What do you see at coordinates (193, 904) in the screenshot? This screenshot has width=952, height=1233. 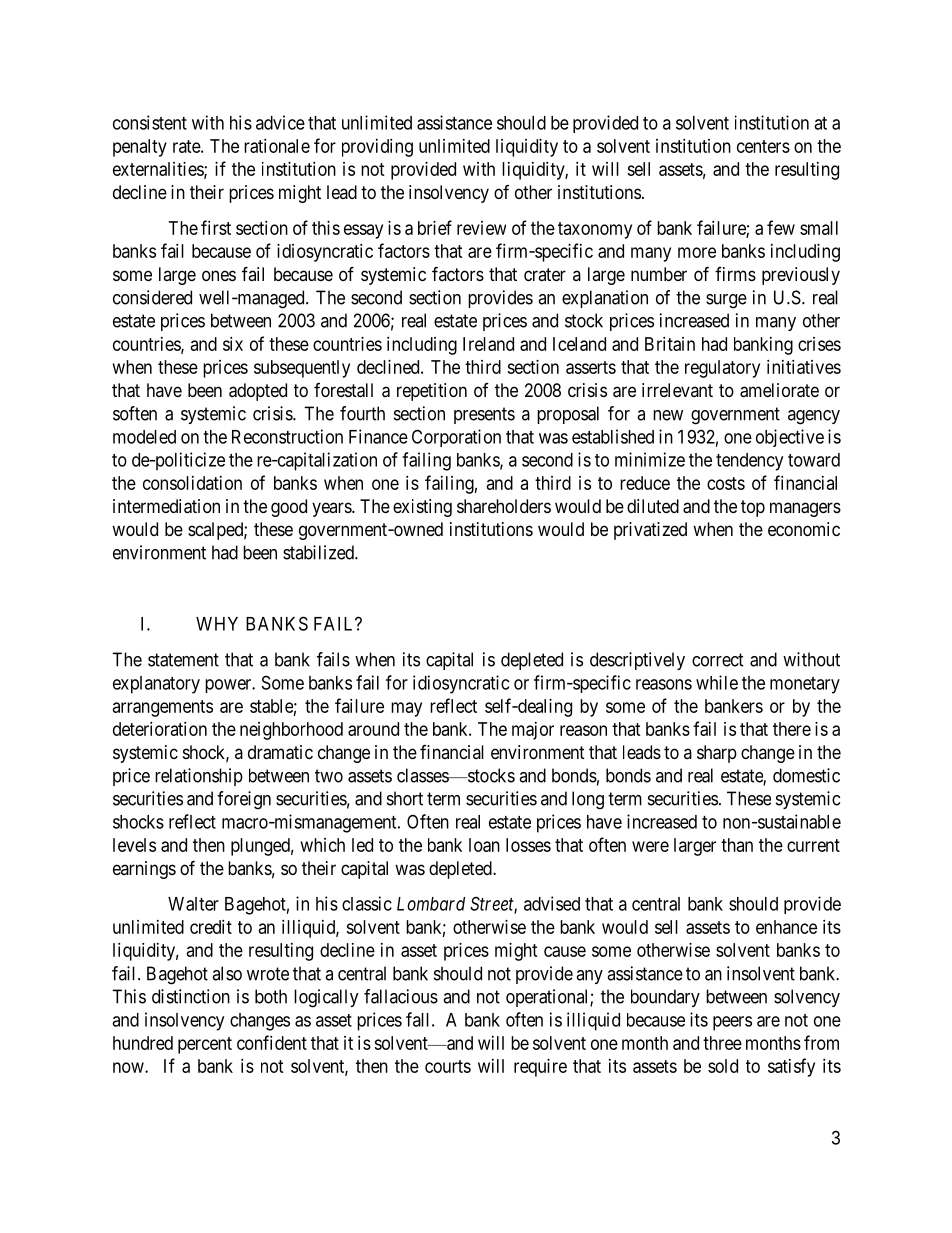 I see `Walter` at bounding box center [193, 904].
